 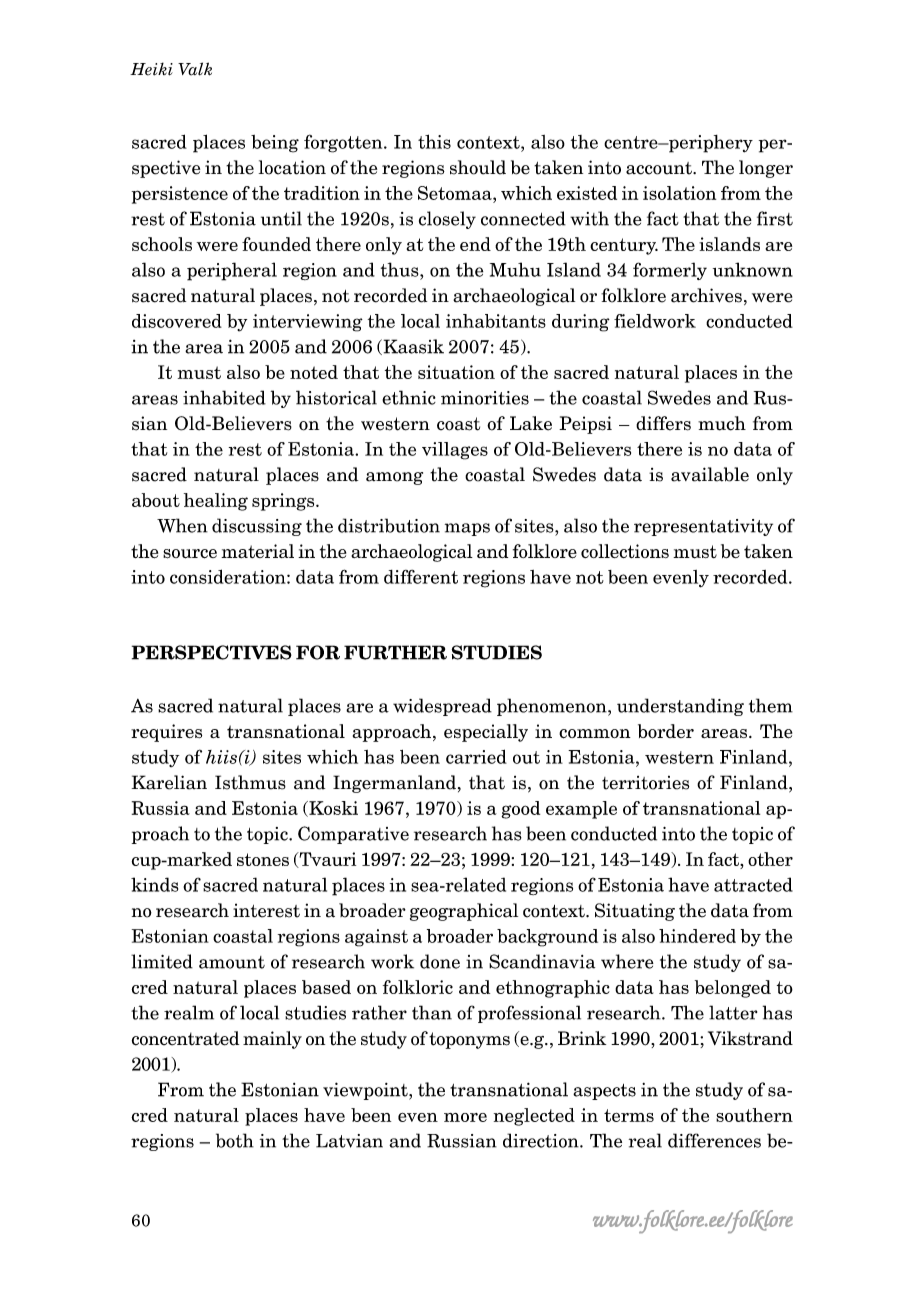 What do you see at coordinates (645, 783) in the screenshot?
I see `territories` at bounding box center [645, 783].
